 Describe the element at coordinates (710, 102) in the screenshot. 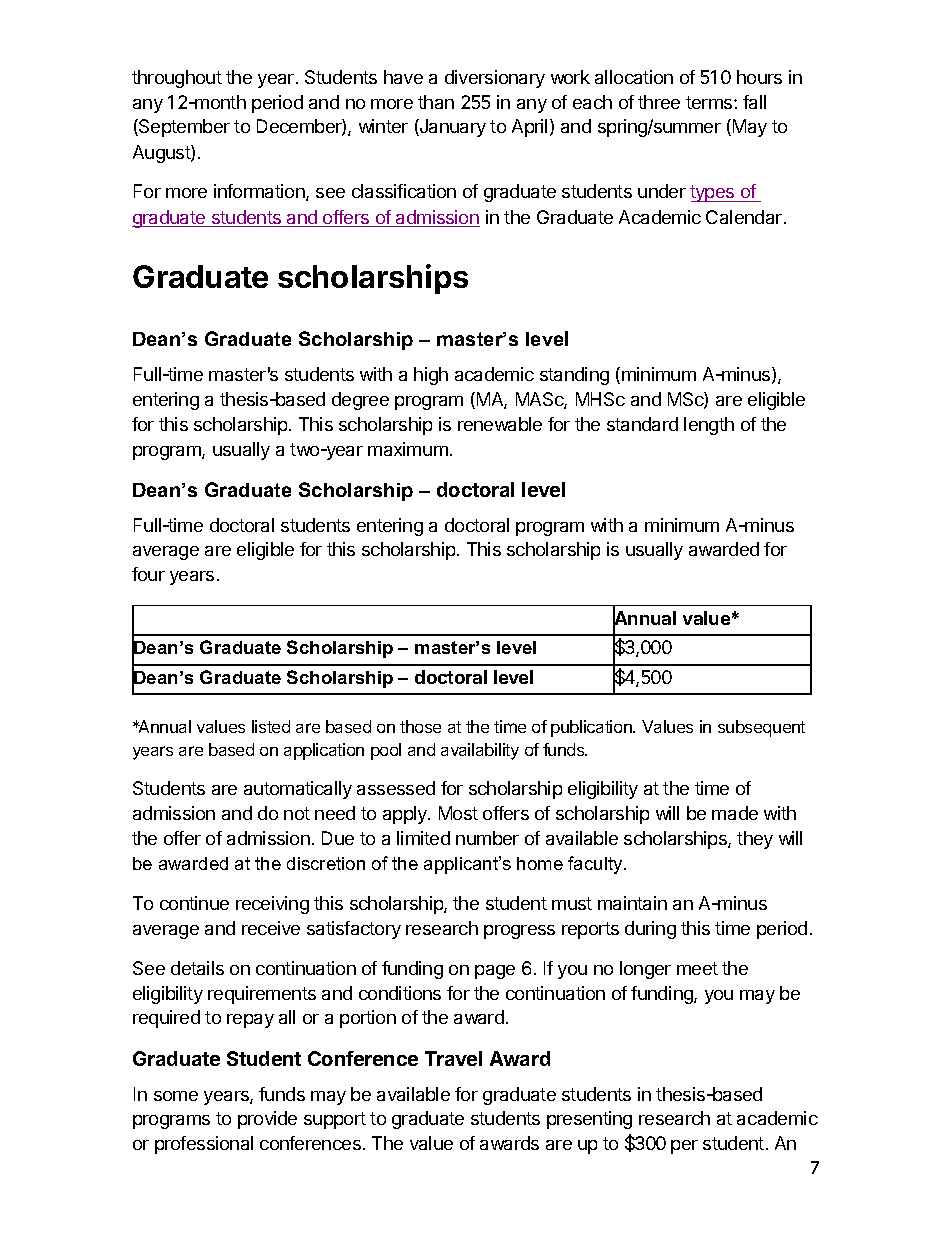

I see `terms` at that location.
